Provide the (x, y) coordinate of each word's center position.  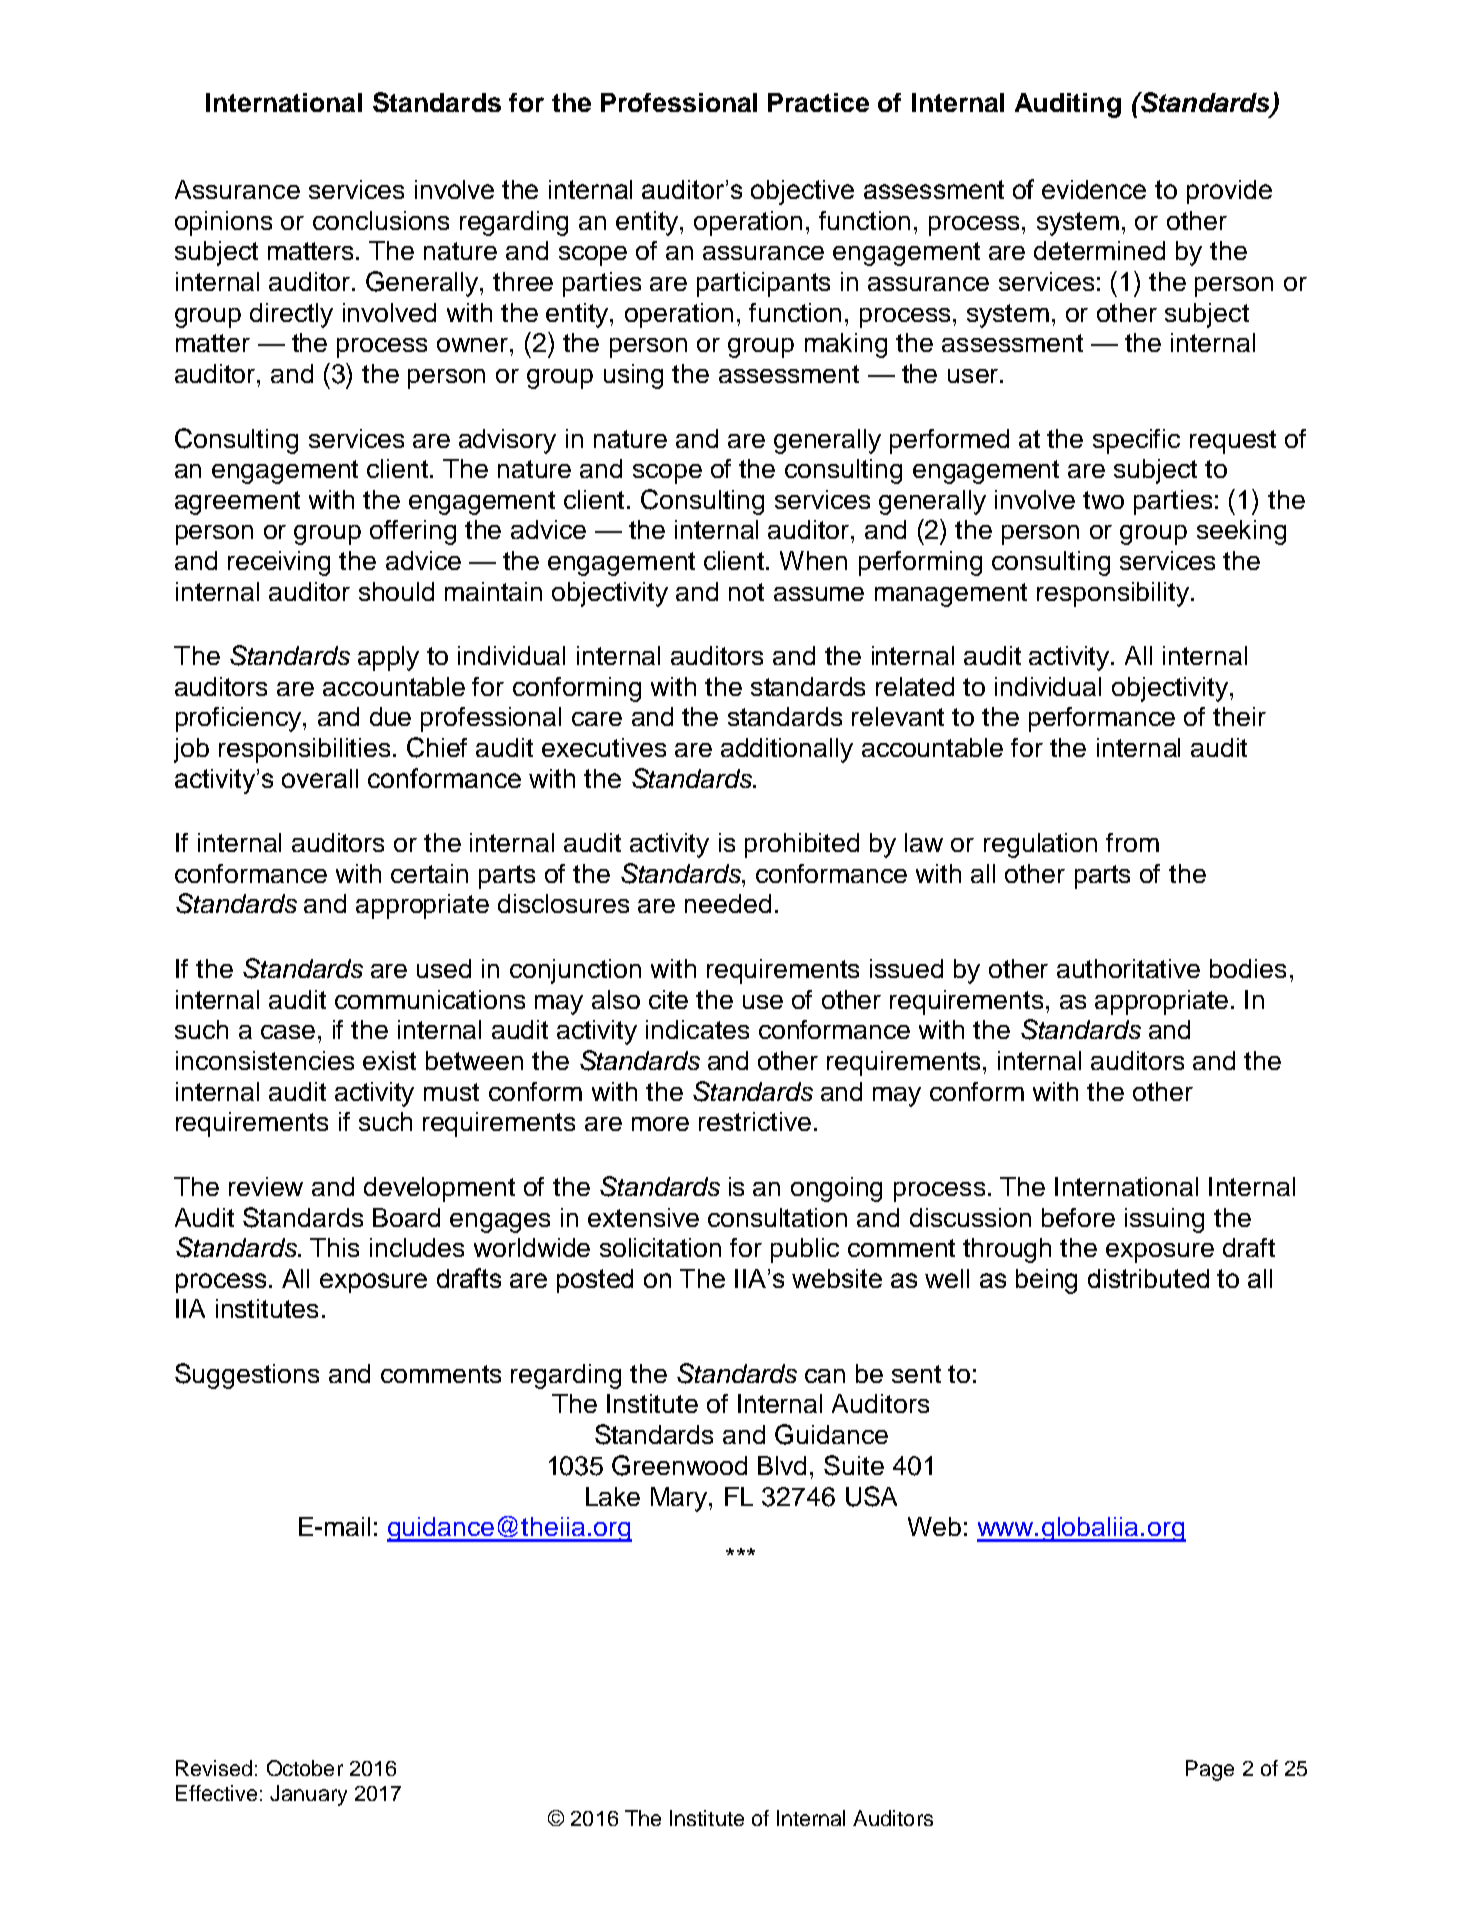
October (305, 1768)
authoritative (1128, 968)
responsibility (1114, 594)
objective (802, 192)
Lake (613, 1496)
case (288, 1032)
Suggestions (247, 1376)
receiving (279, 563)
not (746, 592)
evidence (1094, 189)
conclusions (381, 220)
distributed (1148, 1278)
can (825, 1376)
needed (728, 903)
